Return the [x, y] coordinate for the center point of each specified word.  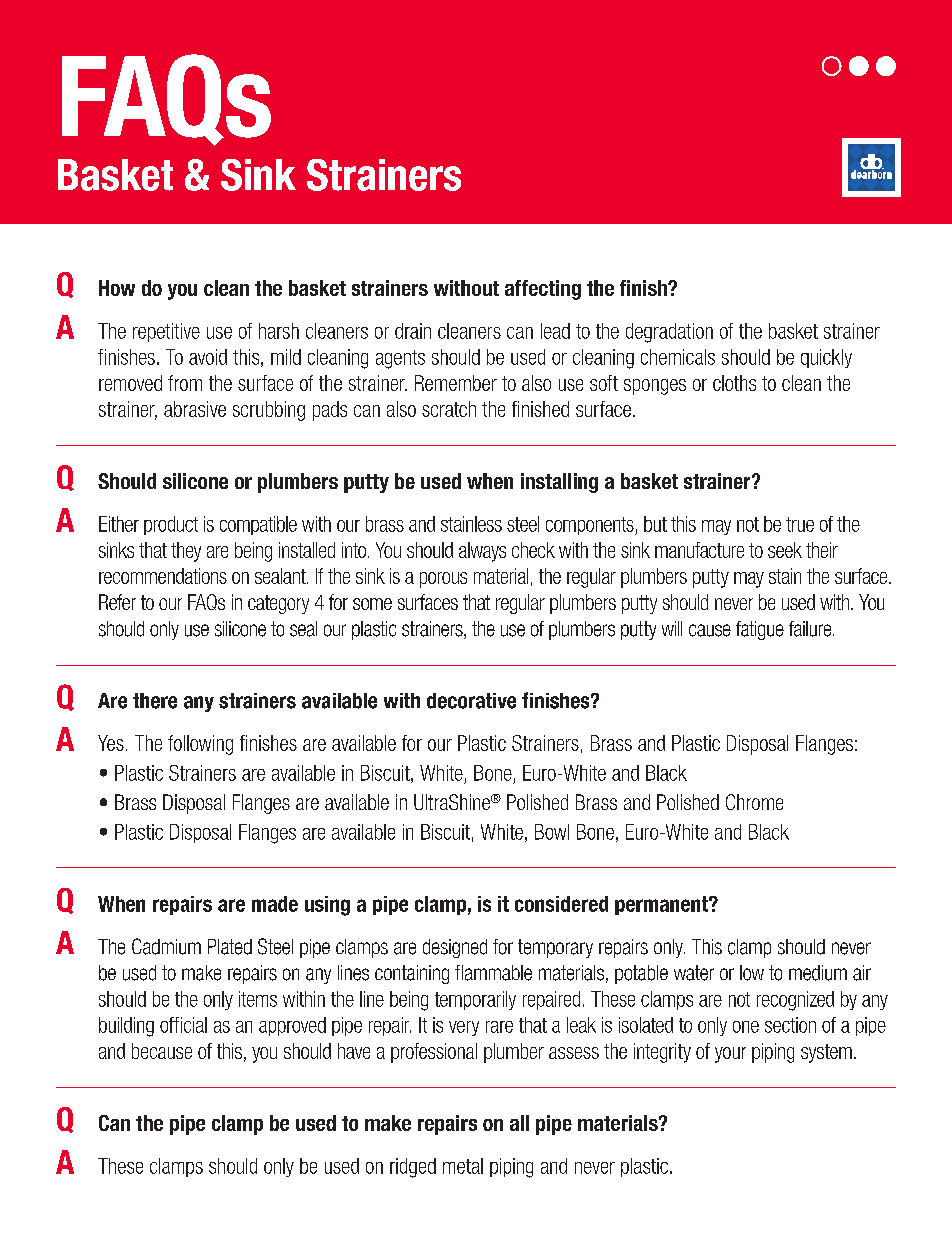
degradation [669, 333]
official [183, 1025]
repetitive [166, 332]
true [800, 524]
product [171, 525]
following [200, 745]
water [694, 973]
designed [455, 948]
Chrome [754, 802]
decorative [471, 701]
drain [413, 331]
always [482, 552]
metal [463, 1166]
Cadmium [166, 946]
